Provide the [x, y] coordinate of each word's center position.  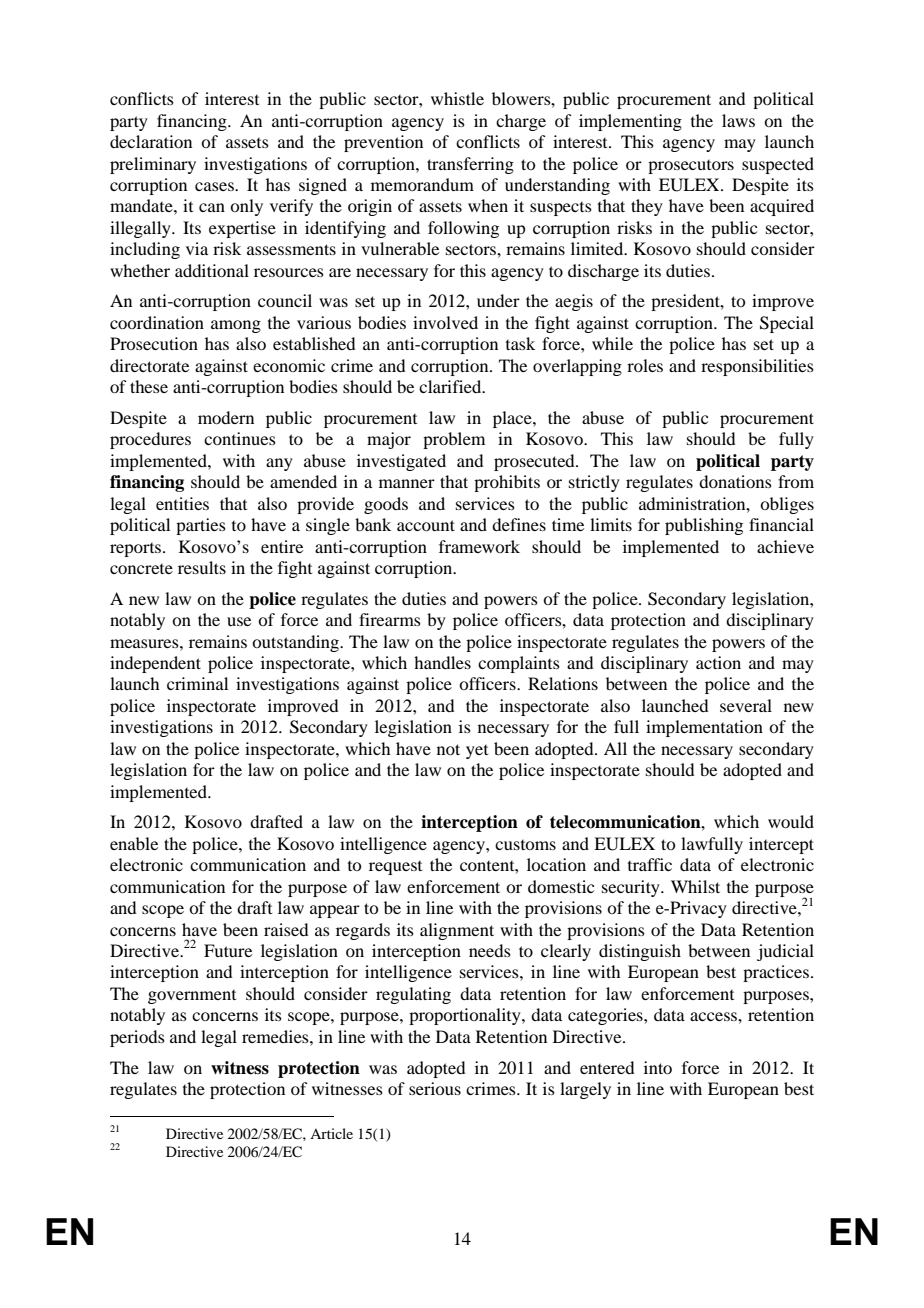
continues [240, 438]
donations [735, 481]
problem [454, 440]
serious [435, 1088]
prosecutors [691, 167]
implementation [704, 728]
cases [215, 186]
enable [134, 843]
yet [477, 752]
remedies [276, 1036]
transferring [470, 165]
